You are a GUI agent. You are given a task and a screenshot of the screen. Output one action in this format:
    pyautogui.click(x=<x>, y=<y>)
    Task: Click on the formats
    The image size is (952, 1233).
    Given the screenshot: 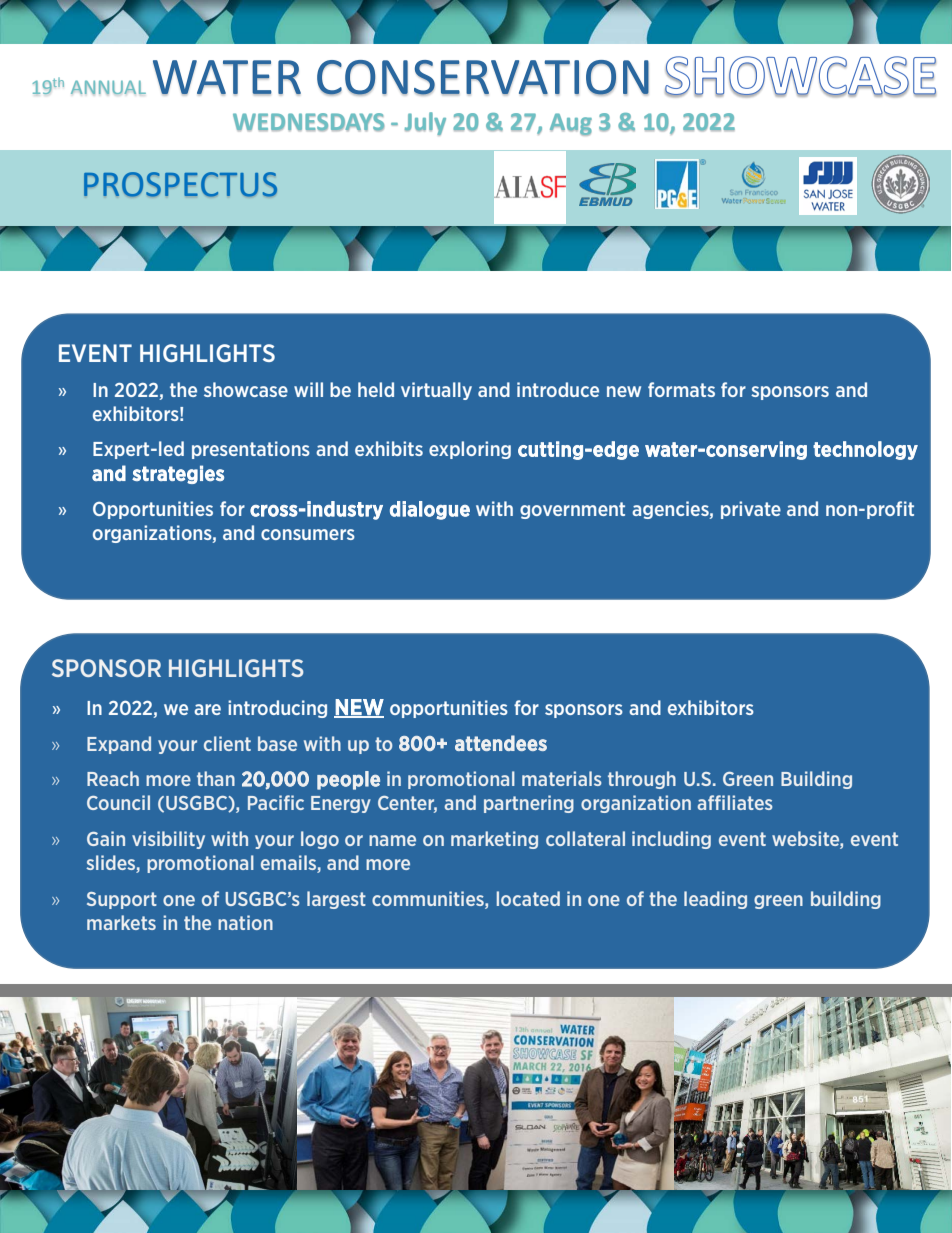 What is the action you would take?
    pyautogui.click(x=681, y=389)
